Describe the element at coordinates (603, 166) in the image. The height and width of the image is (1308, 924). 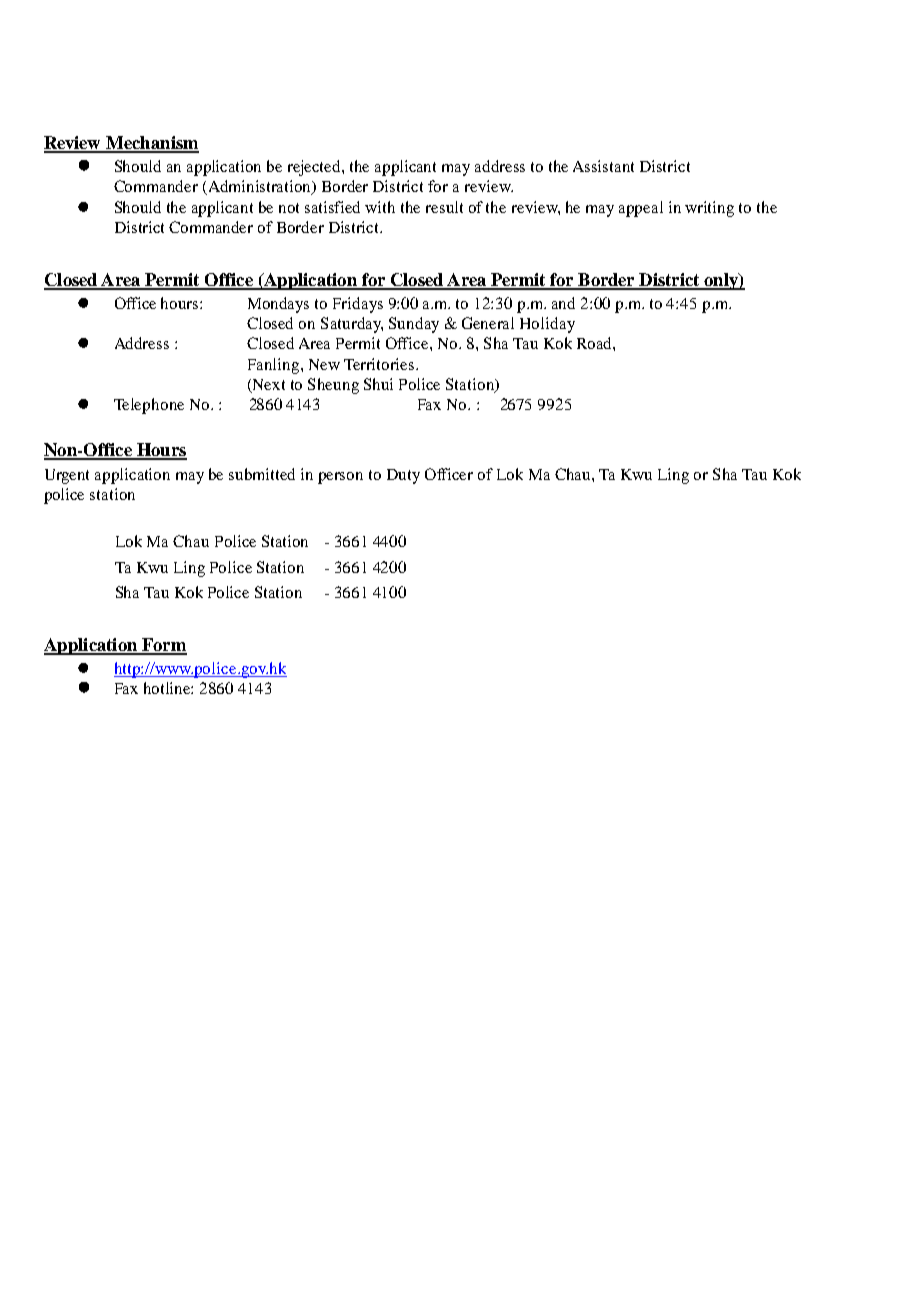
I see `Assistant` at that location.
